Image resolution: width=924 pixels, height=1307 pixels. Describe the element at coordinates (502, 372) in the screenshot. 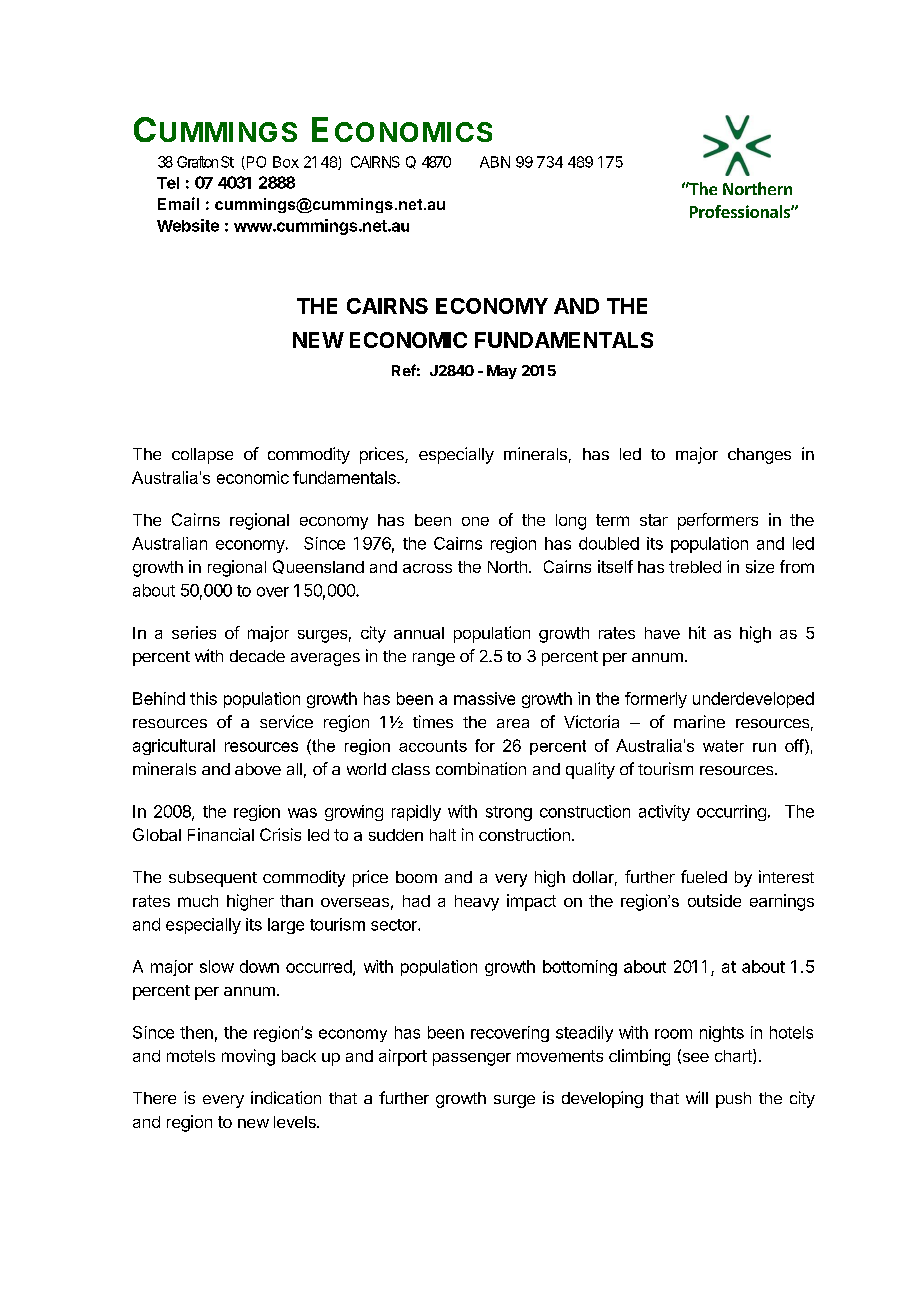

I see `May` at that location.
